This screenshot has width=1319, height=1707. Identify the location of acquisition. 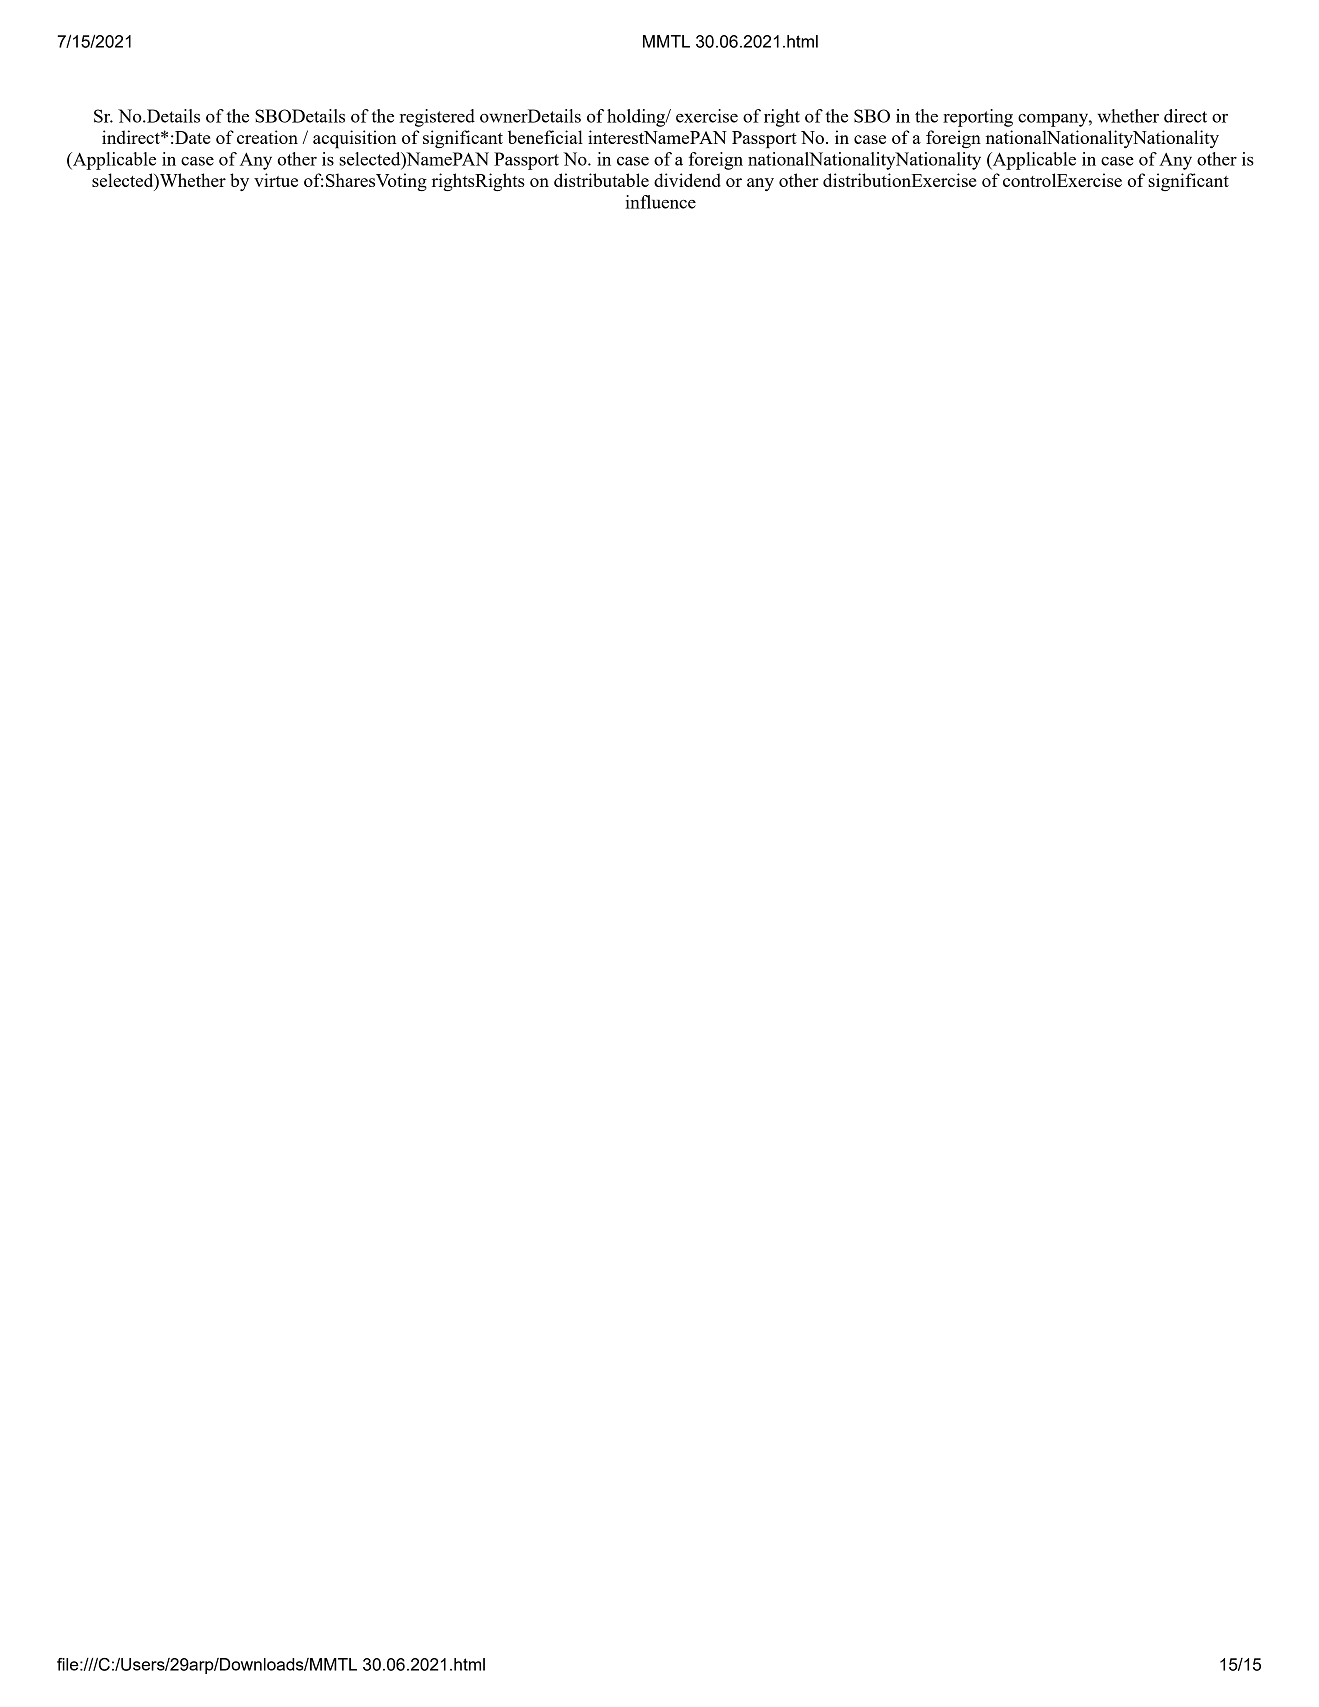
(355, 139).
